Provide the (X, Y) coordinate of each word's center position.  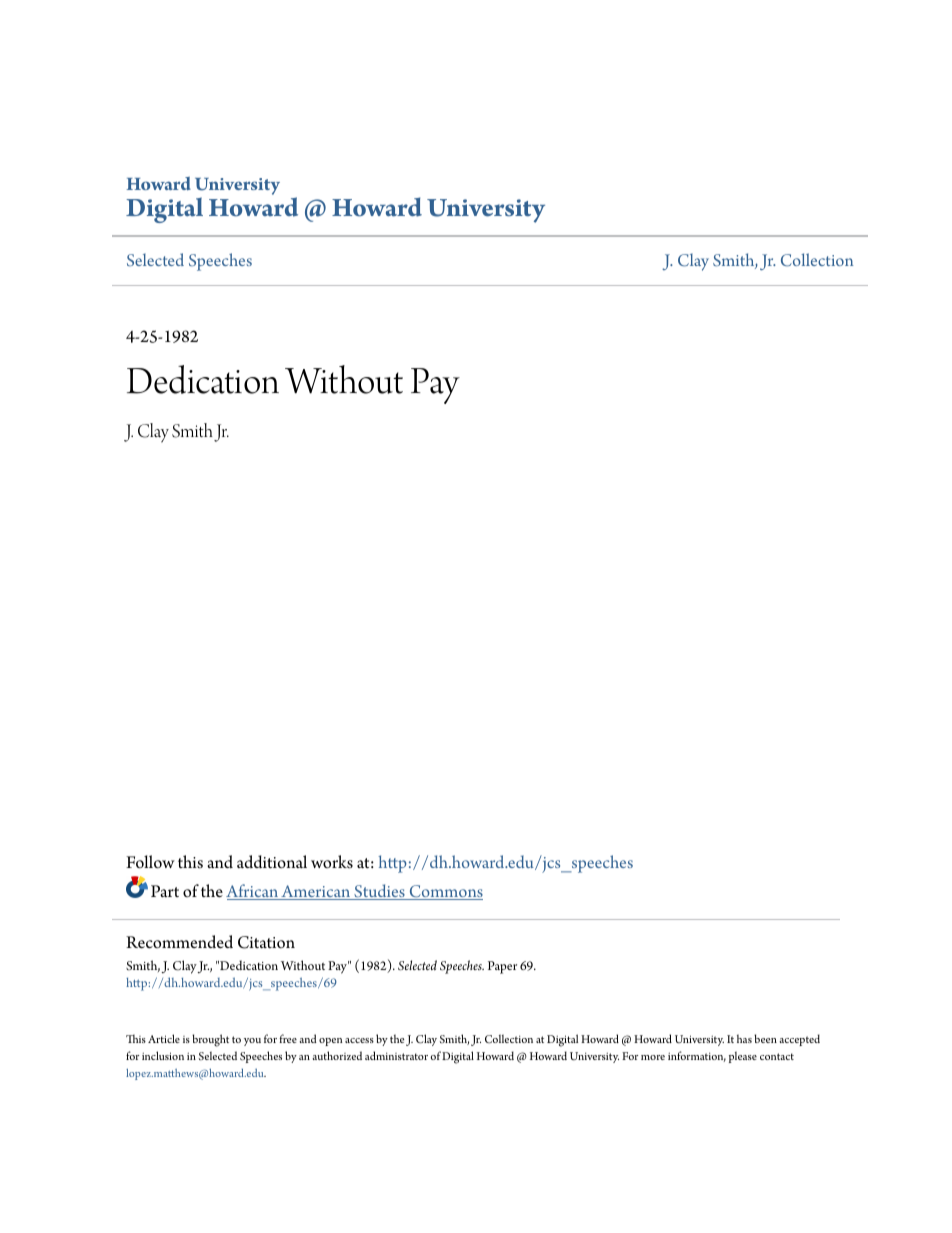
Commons (445, 892)
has (744, 1038)
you (252, 1042)
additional (272, 862)
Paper (502, 967)
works (332, 862)
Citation (266, 942)
